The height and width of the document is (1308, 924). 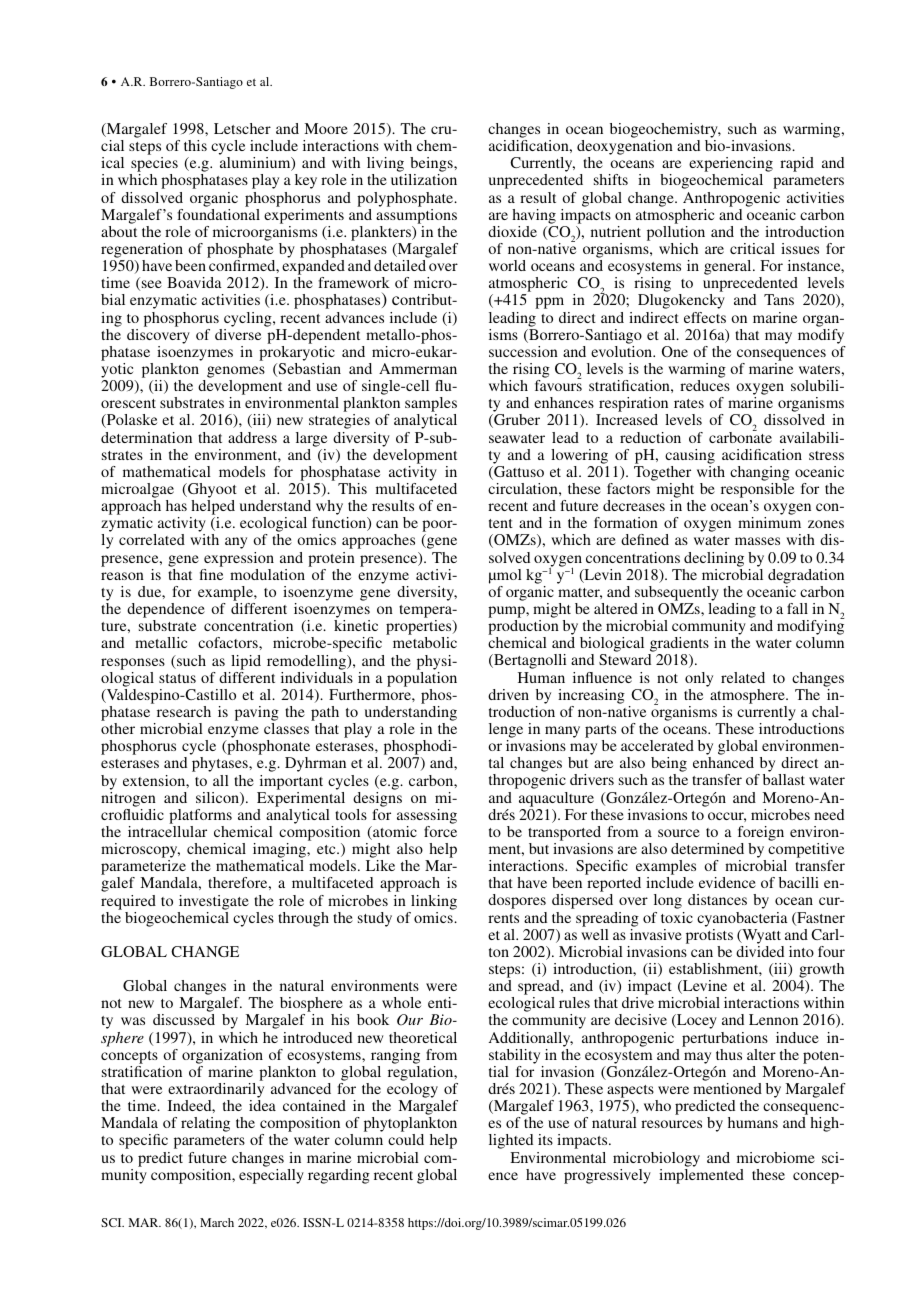 What do you see at coordinates (742, 919) in the document?
I see `cyanobacteria` at bounding box center [742, 919].
